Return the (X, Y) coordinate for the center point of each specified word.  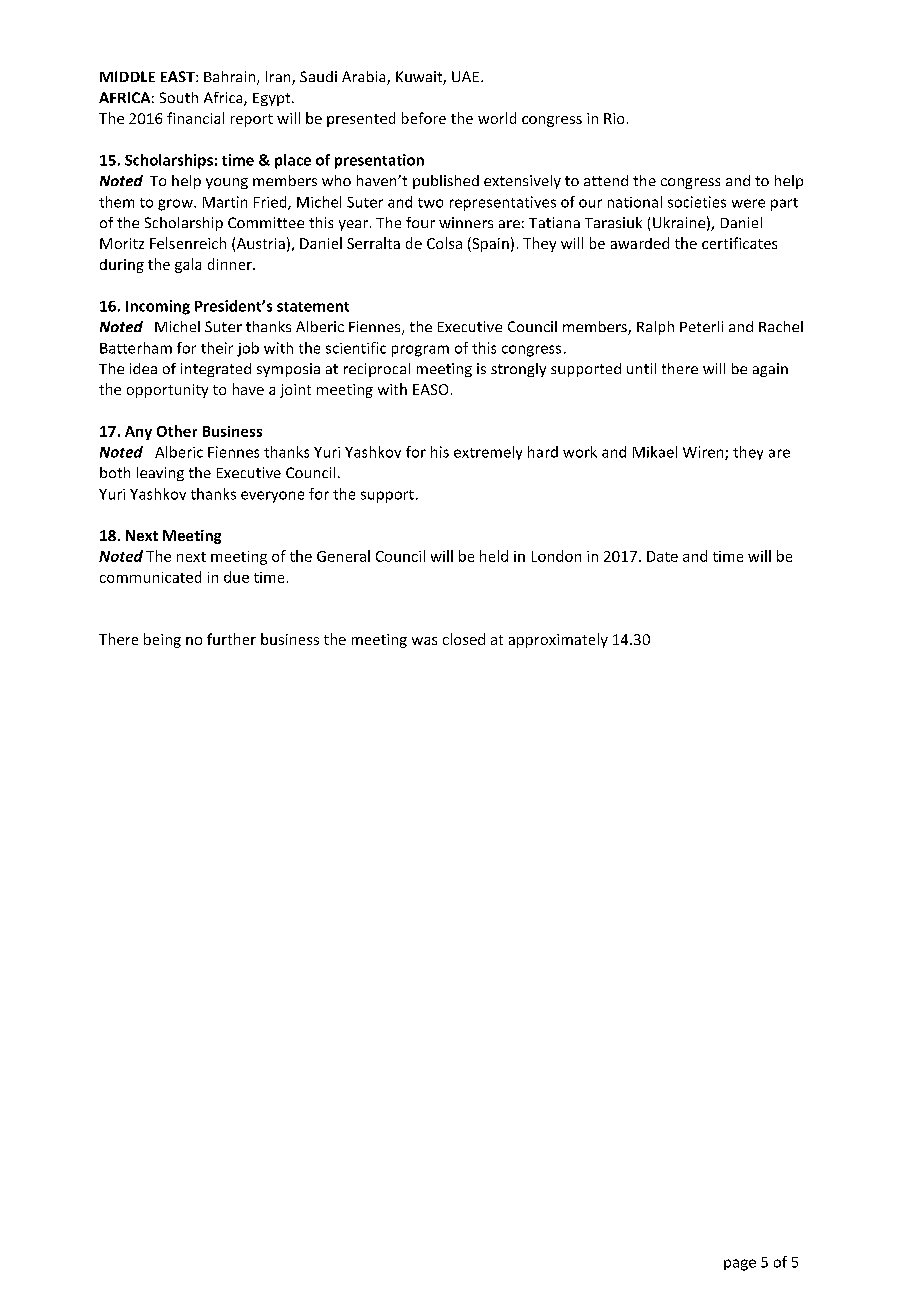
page (740, 1265)
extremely (488, 453)
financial (195, 118)
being (162, 640)
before (424, 118)
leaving (160, 474)
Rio (614, 118)
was (424, 641)
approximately (558, 640)
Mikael (655, 452)
